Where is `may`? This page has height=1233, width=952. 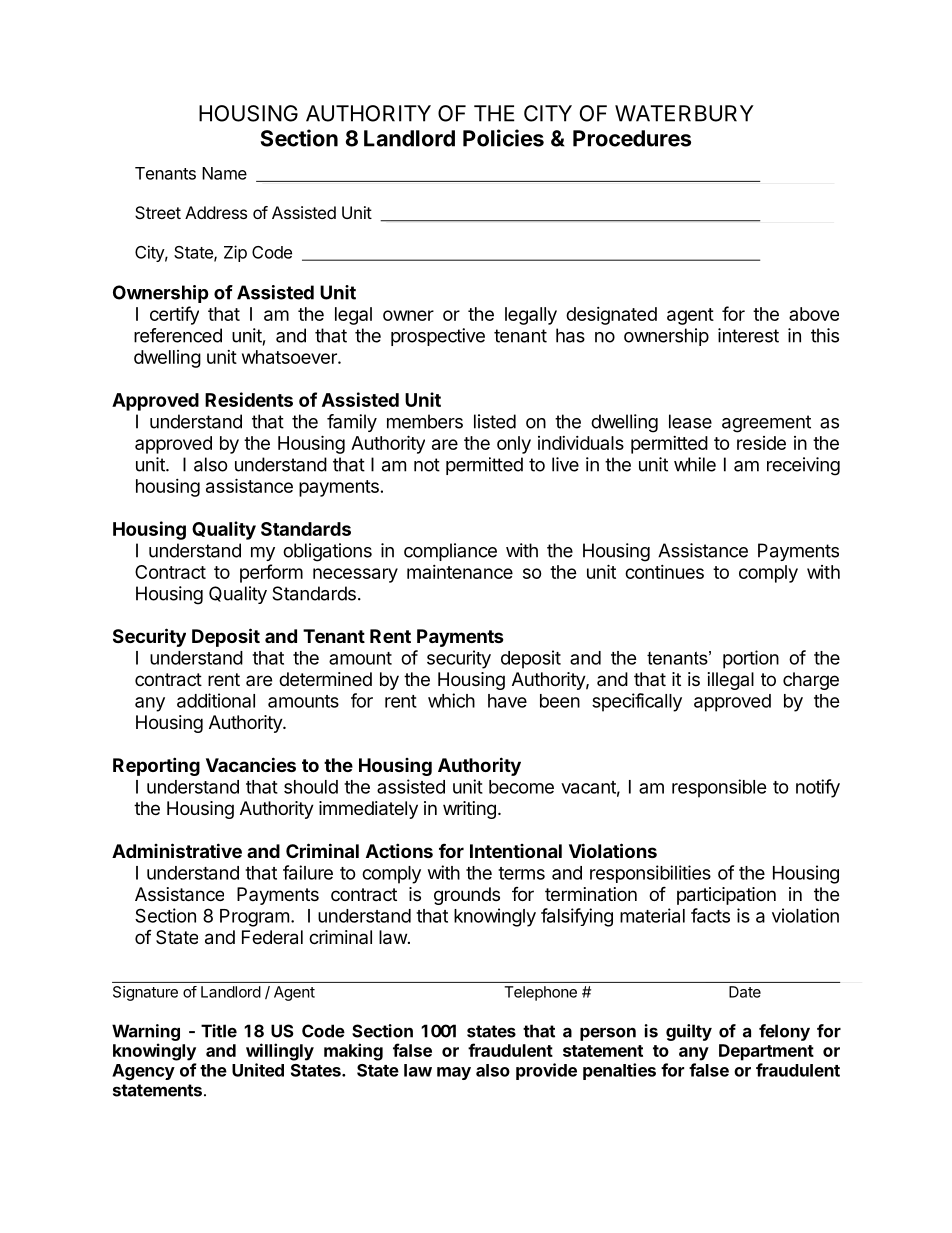
may is located at coordinates (454, 1073).
